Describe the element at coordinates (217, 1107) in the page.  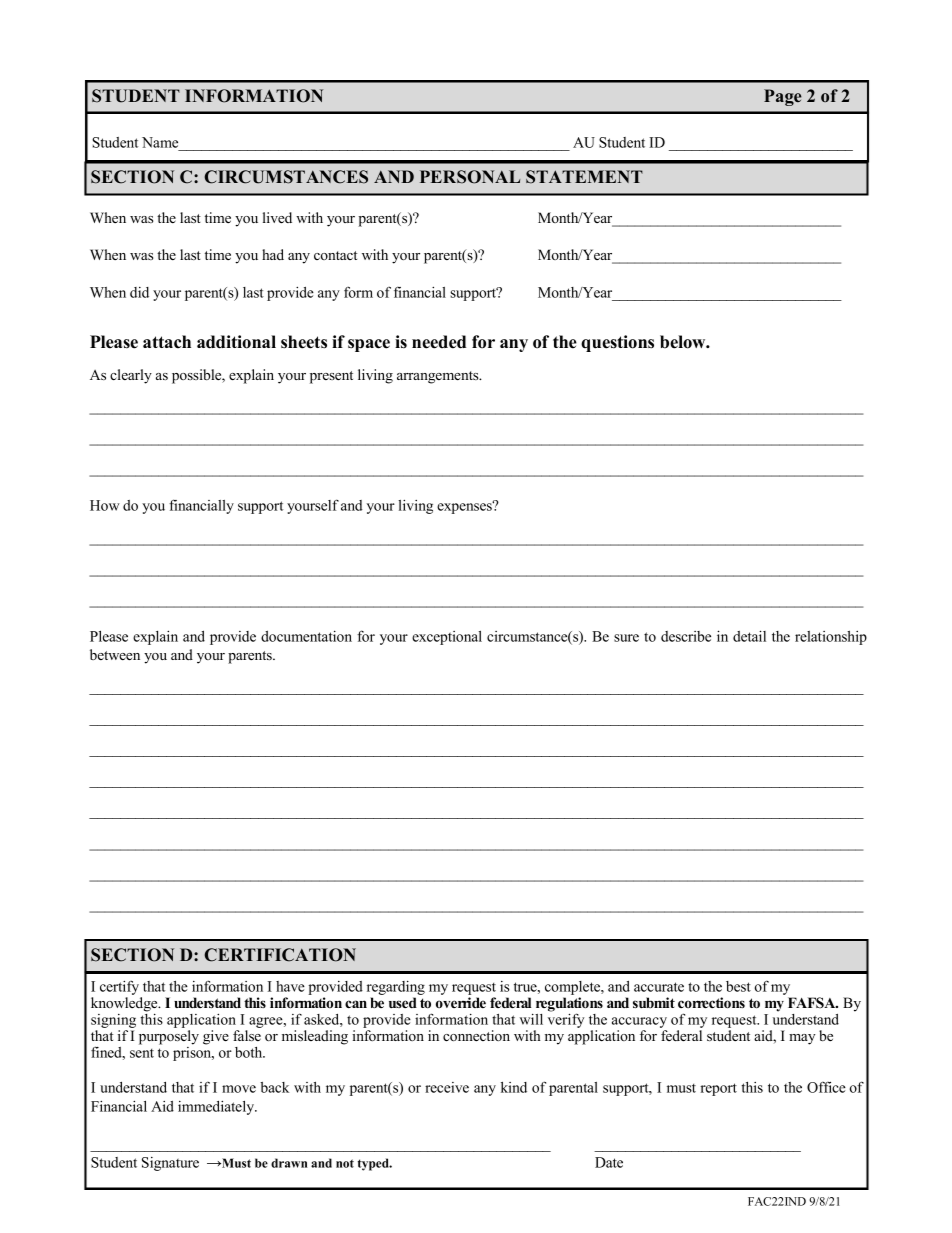
I see `immediately` at that location.
